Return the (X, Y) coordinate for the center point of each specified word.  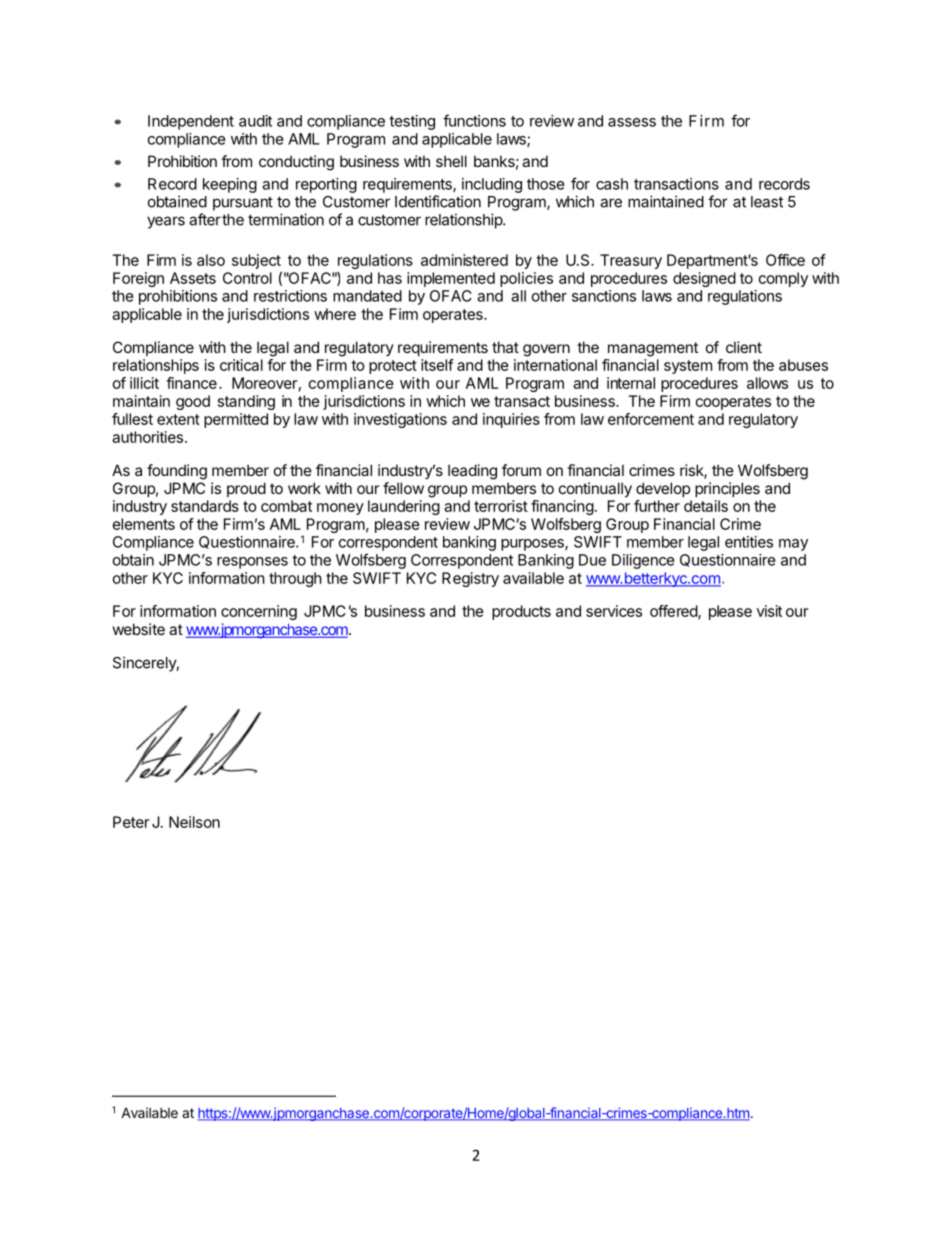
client (744, 347)
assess (632, 122)
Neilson (194, 822)
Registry (470, 579)
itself (437, 365)
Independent (191, 122)
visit (769, 611)
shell (451, 161)
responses (252, 563)
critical (241, 365)
